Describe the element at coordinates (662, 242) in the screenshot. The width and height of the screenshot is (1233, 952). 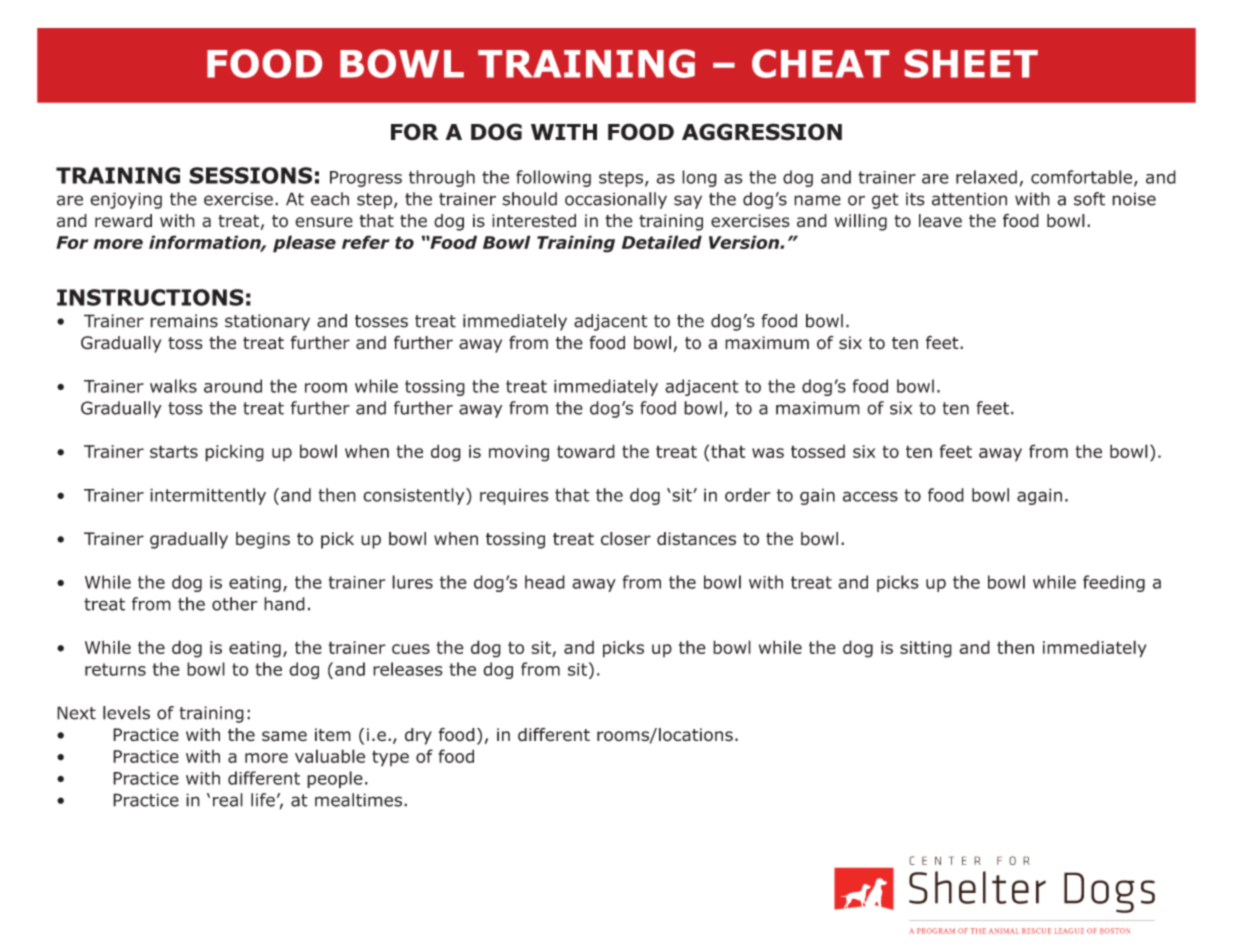
I see `Detailed` at that location.
